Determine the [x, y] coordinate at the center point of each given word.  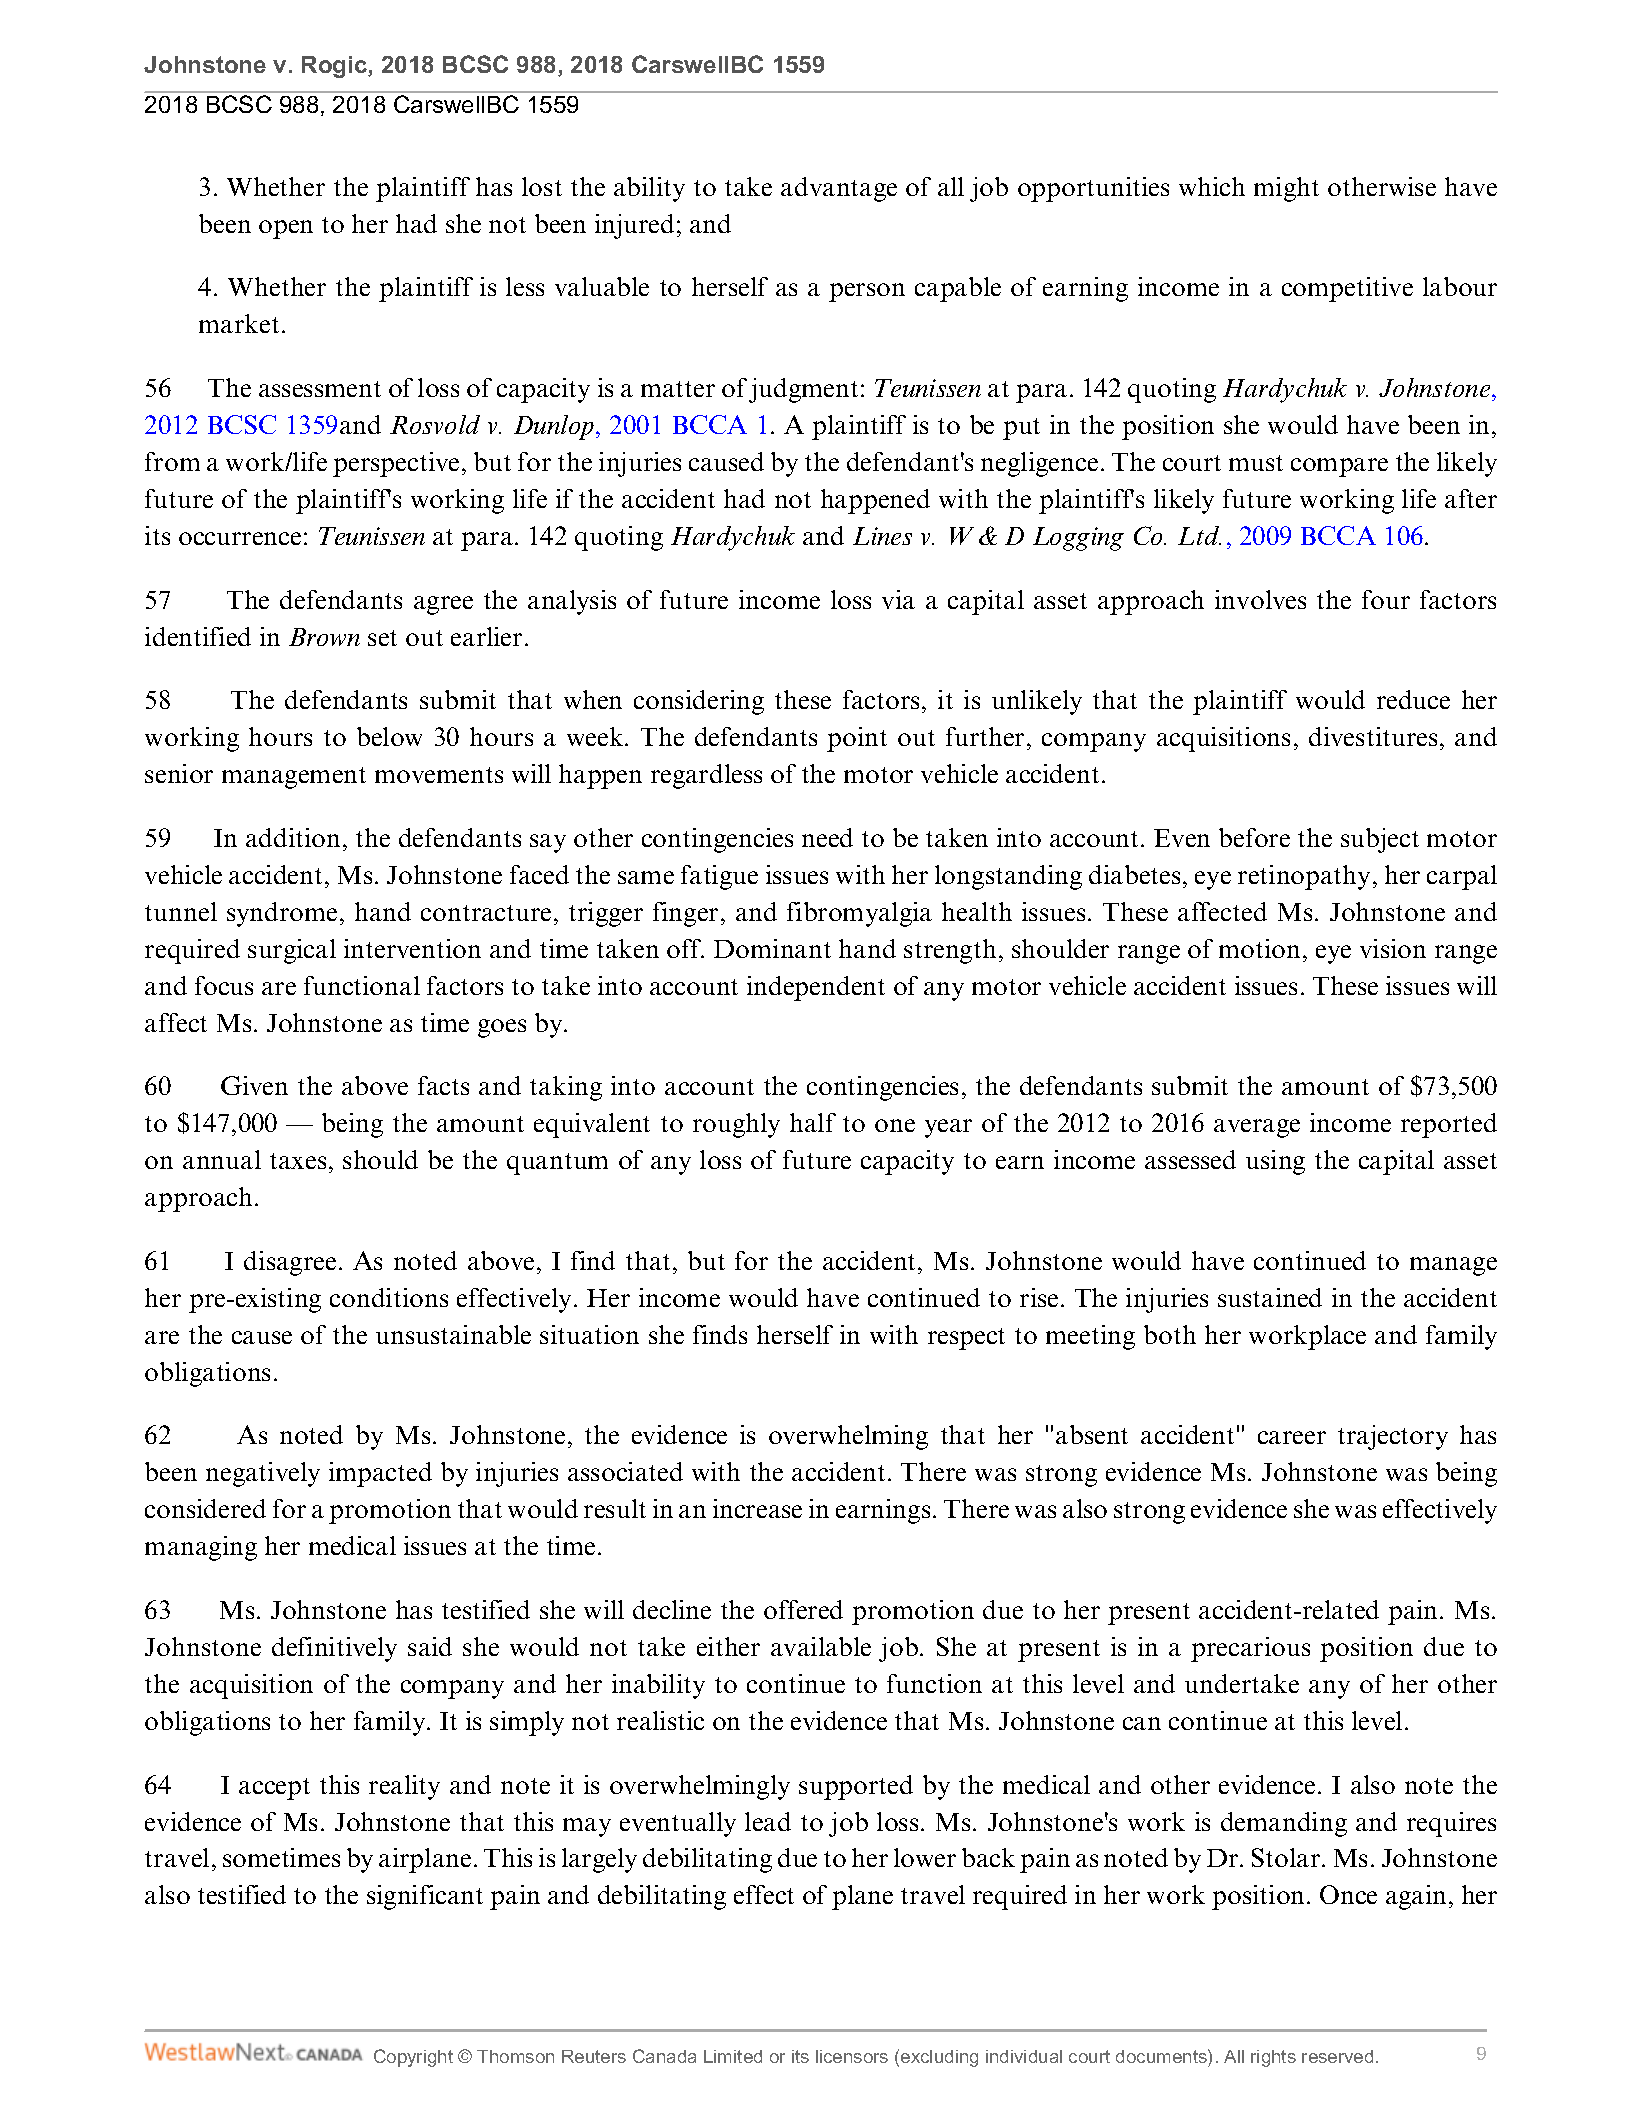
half [813, 1122]
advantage [839, 189]
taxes [298, 1161]
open [286, 229]
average [1257, 1128]
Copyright [413, 2058]
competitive [1347, 289]
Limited [733, 2056]
